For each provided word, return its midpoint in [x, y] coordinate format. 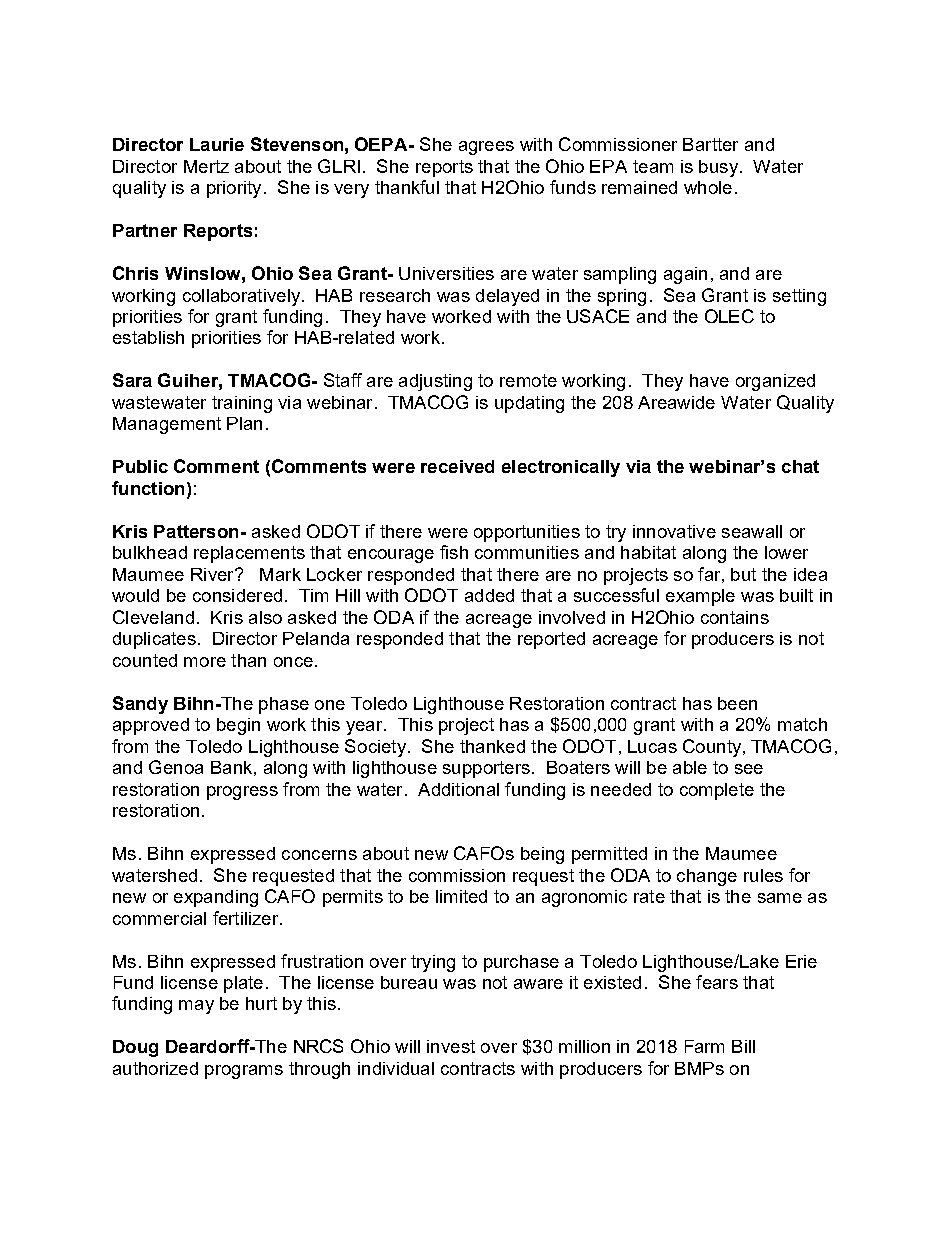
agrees [486, 148]
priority [234, 189]
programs [244, 1072]
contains [735, 617]
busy [718, 168]
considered [237, 595]
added [489, 595]
